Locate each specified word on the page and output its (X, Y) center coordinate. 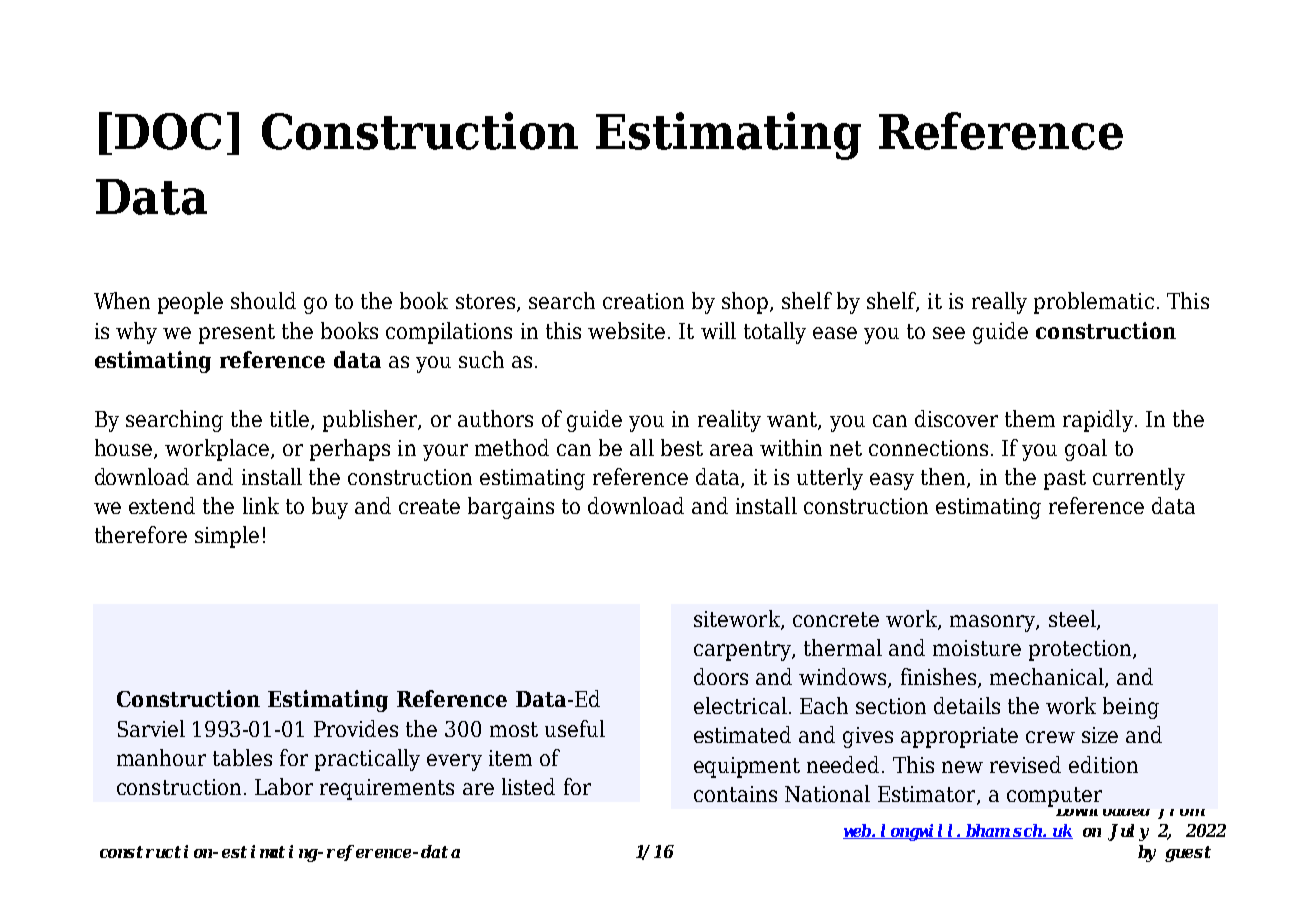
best (682, 447)
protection (1081, 650)
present (237, 334)
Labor (284, 786)
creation (643, 301)
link (261, 505)
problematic (1094, 303)
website (626, 330)
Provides (356, 728)
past (1065, 480)
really (999, 303)
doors (721, 676)
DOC (168, 131)
